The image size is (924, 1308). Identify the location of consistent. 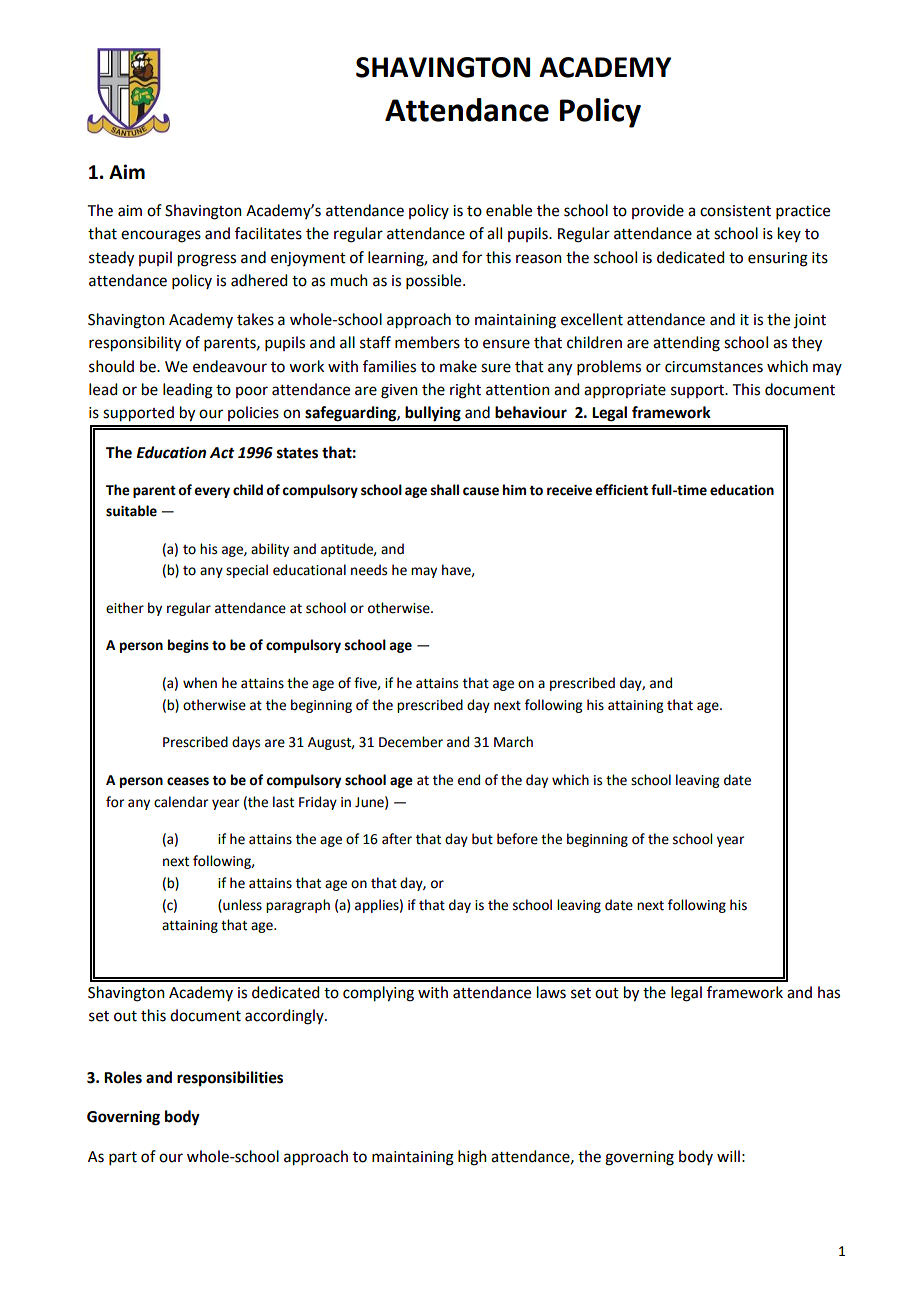
(735, 211).
